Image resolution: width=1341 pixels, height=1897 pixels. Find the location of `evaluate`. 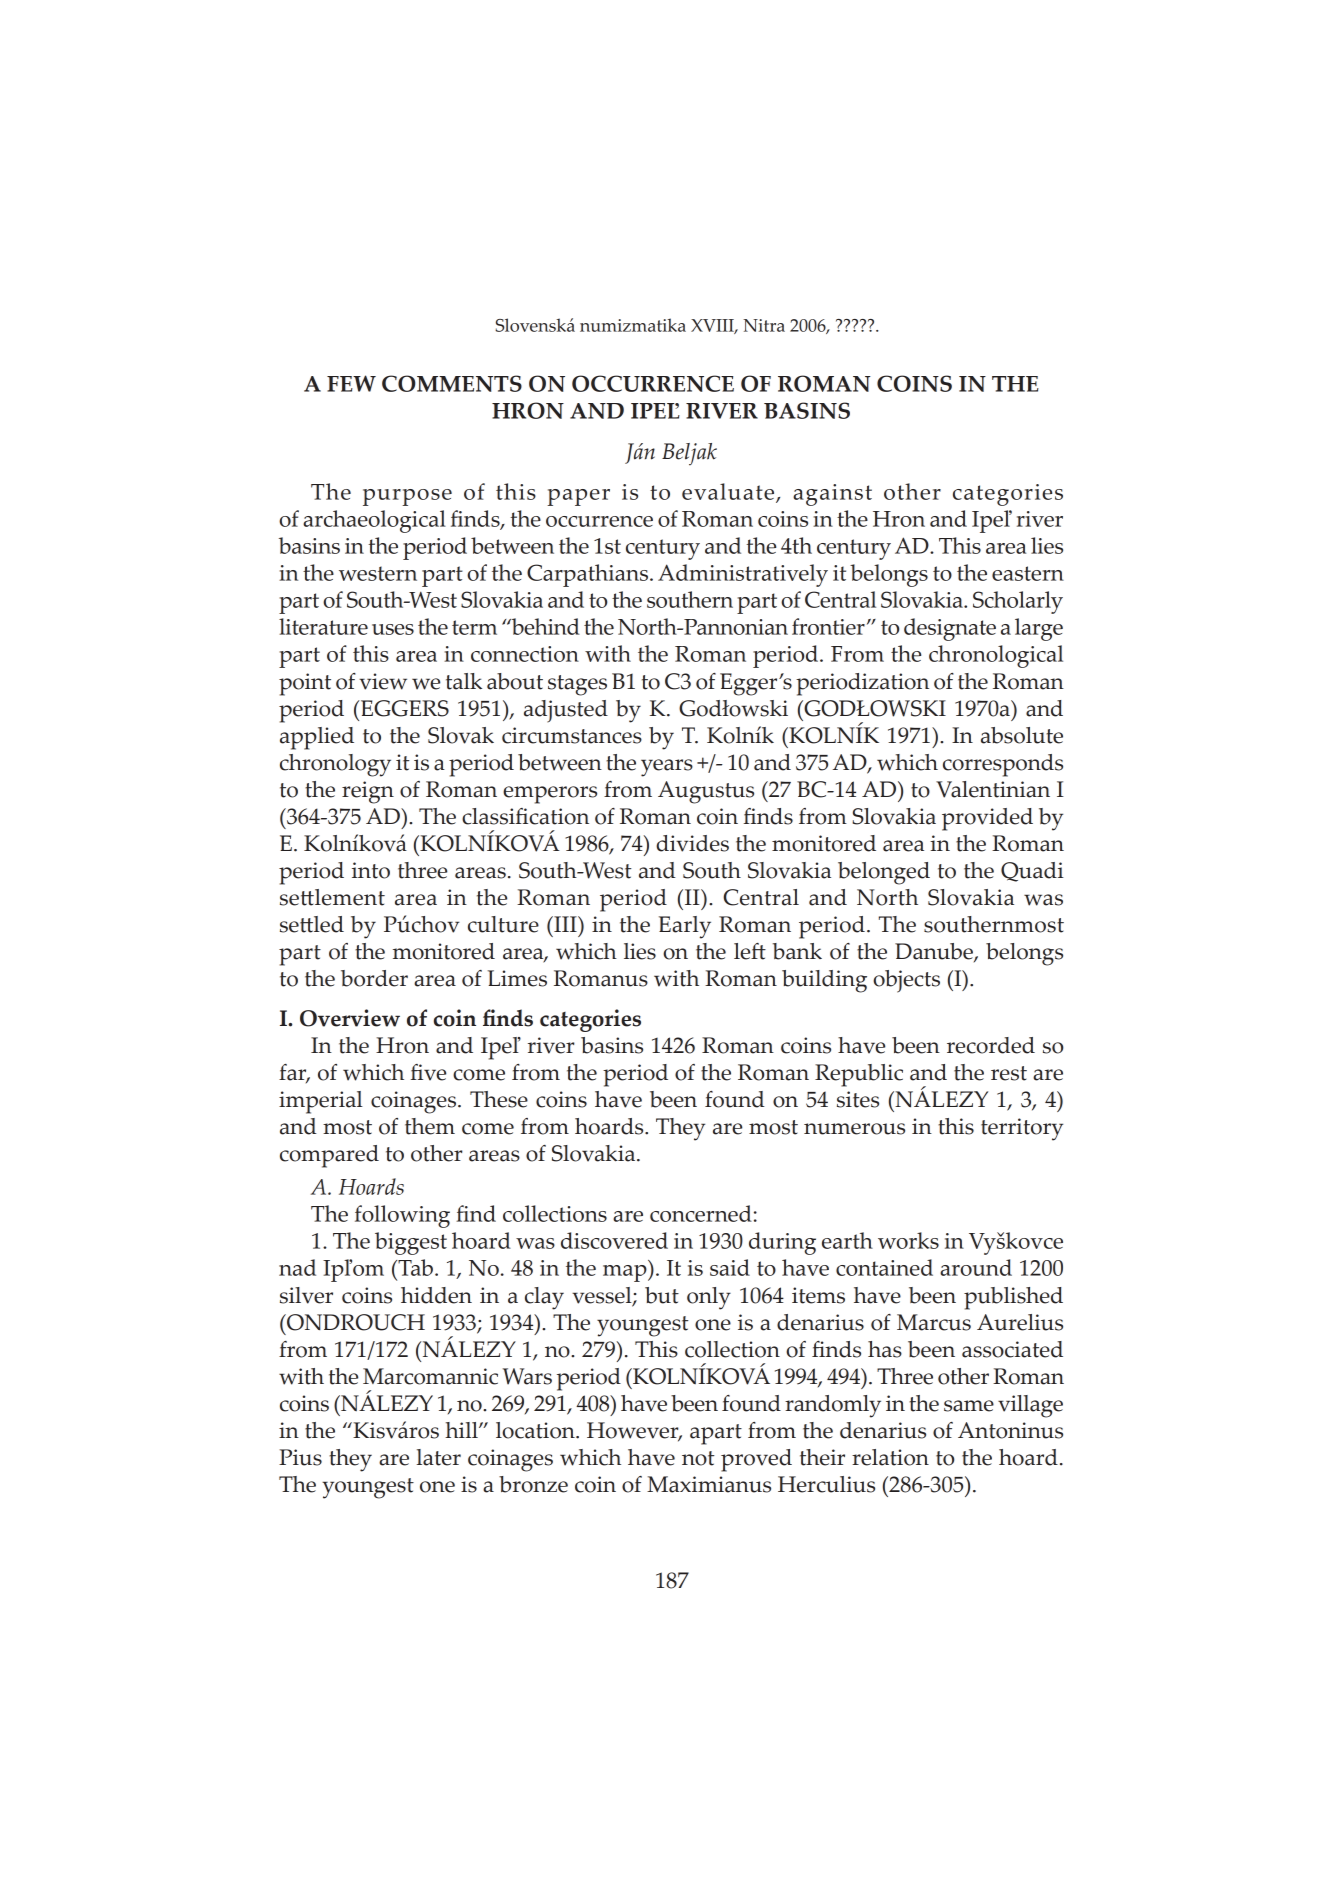

evaluate is located at coordinates (729, 493).
